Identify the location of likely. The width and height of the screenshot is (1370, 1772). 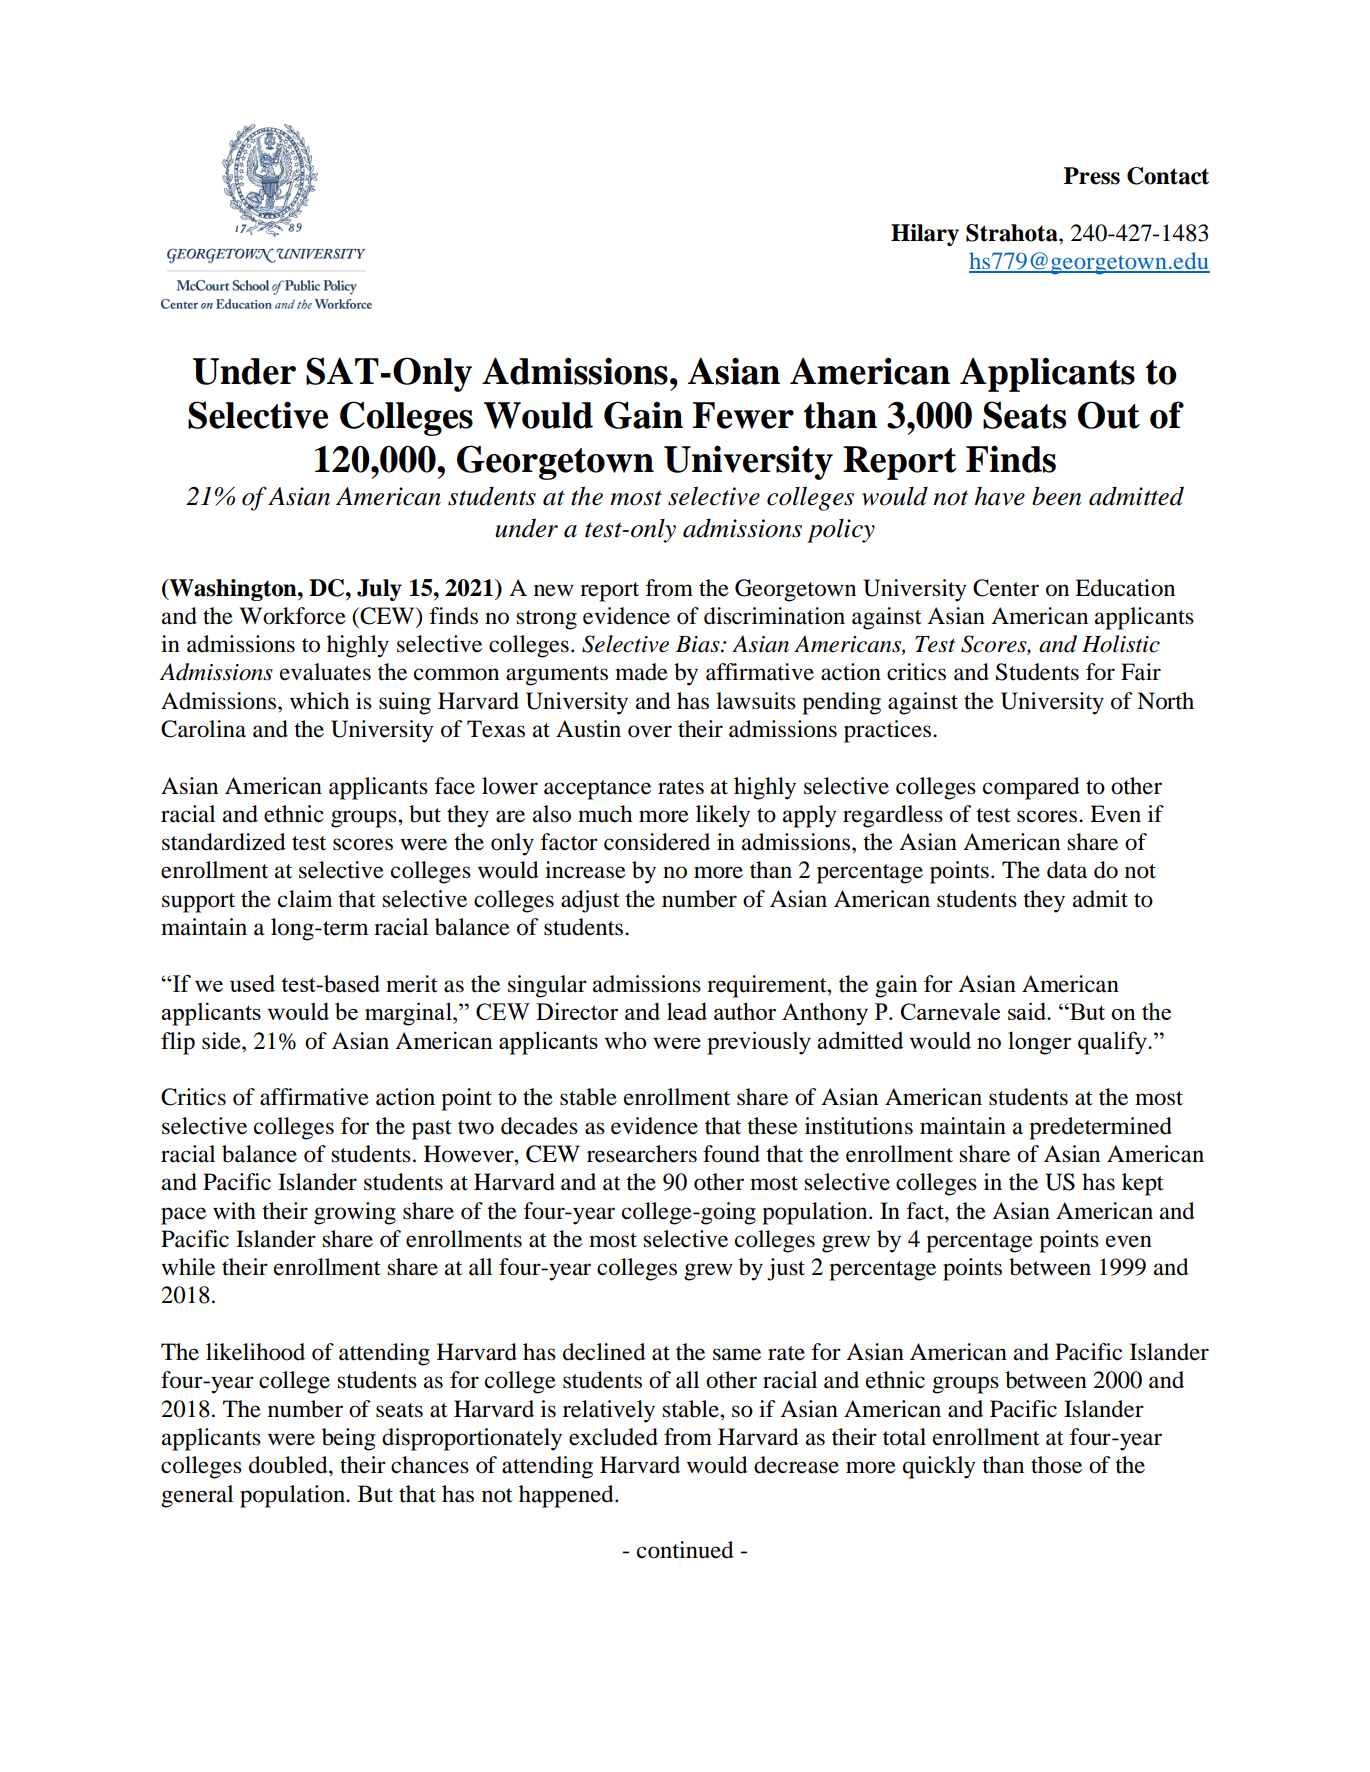
(723, 816).
